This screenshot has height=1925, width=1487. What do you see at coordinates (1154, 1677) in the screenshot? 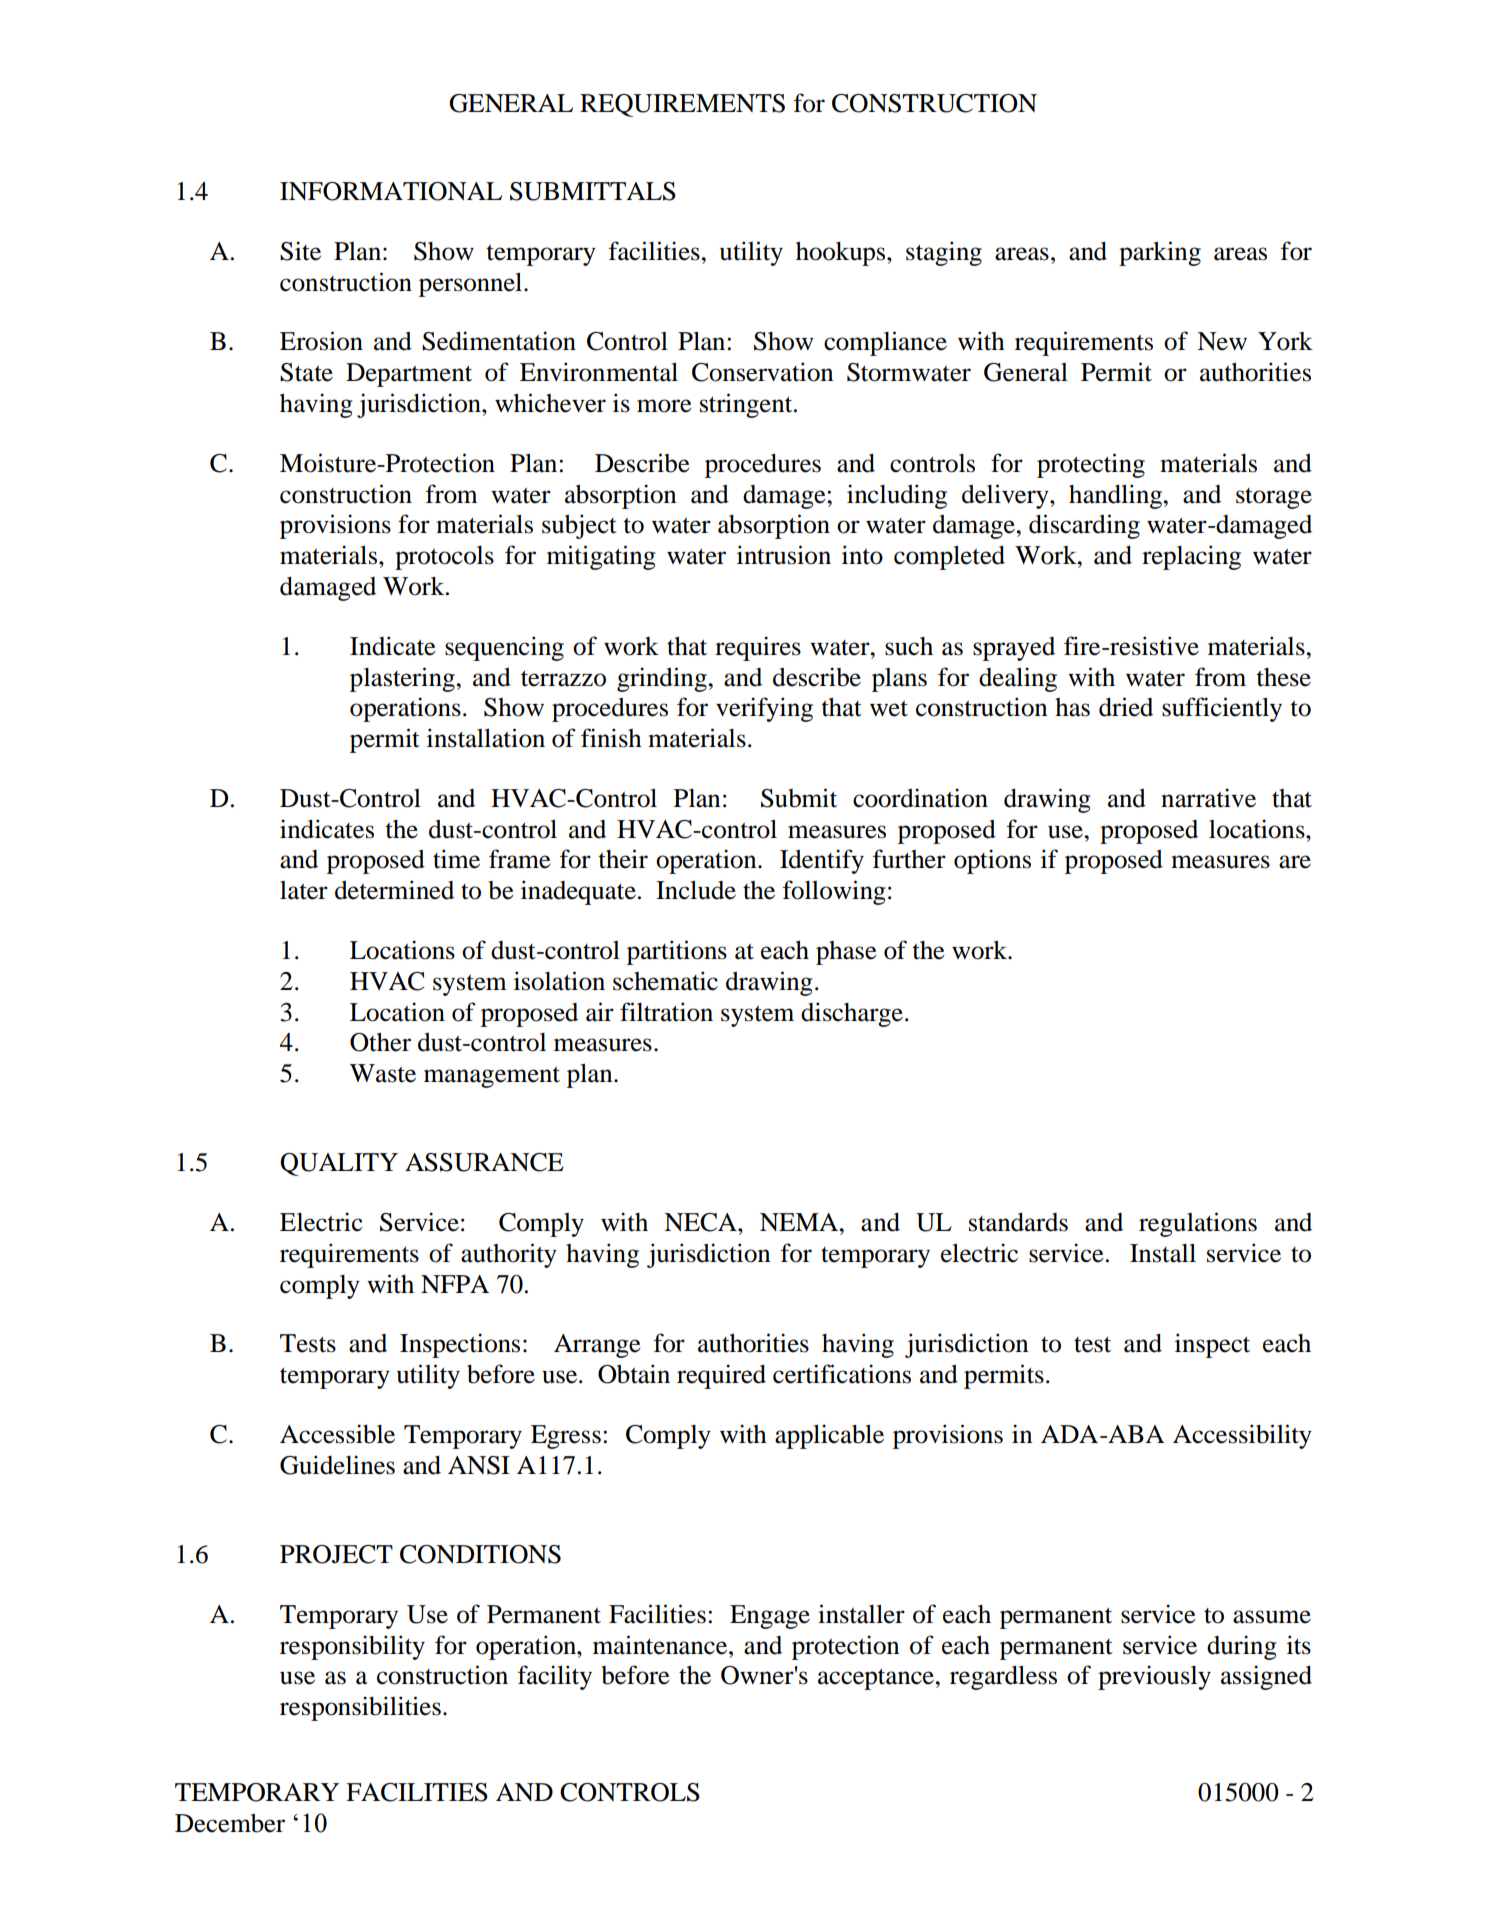
I see `previously` at bounding box center [1154, 1677].
